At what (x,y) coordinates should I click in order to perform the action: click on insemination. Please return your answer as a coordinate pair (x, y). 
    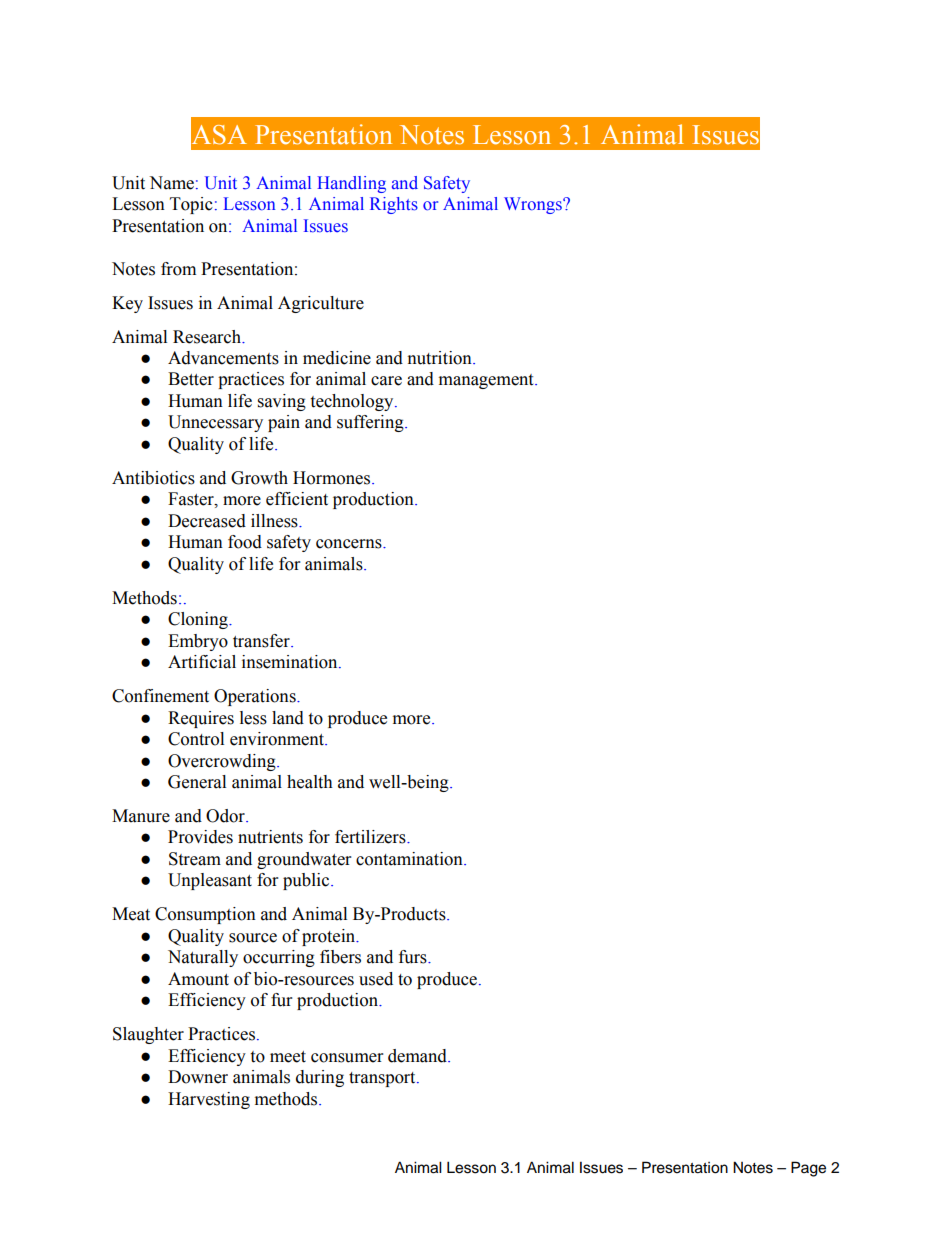
    Looking at the image, I should click on (291, 662).
